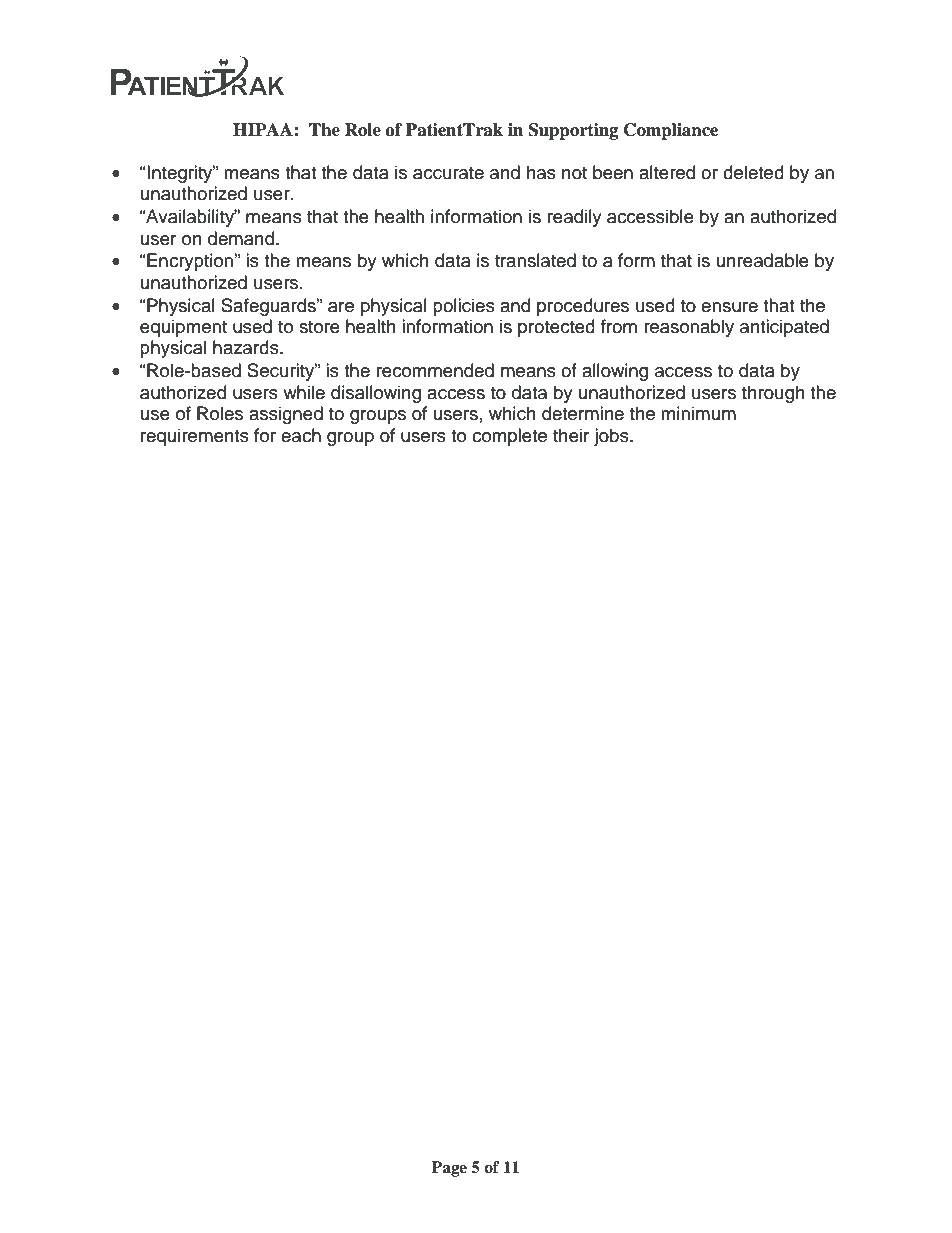 This image has width=952, height=1233. What do you see at coordinates (698, 413) in the image?
I see `minimum` at bounding box center [698, 413].
